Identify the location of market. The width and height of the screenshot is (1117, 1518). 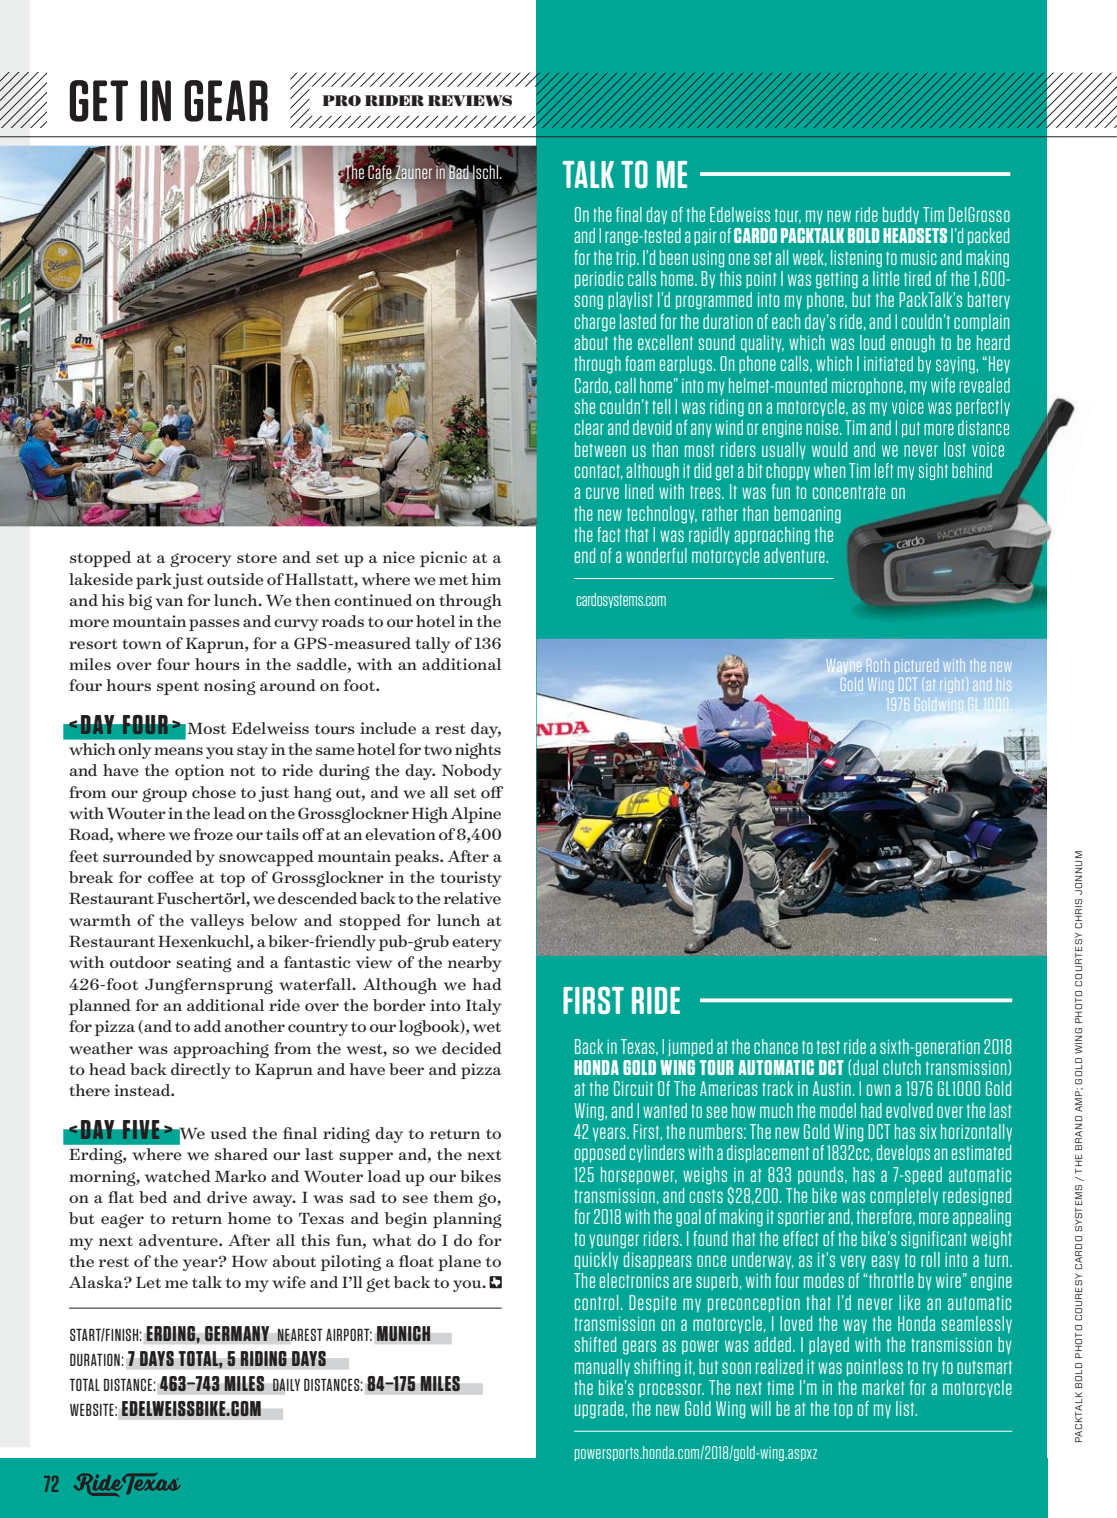
(883, 1387).
